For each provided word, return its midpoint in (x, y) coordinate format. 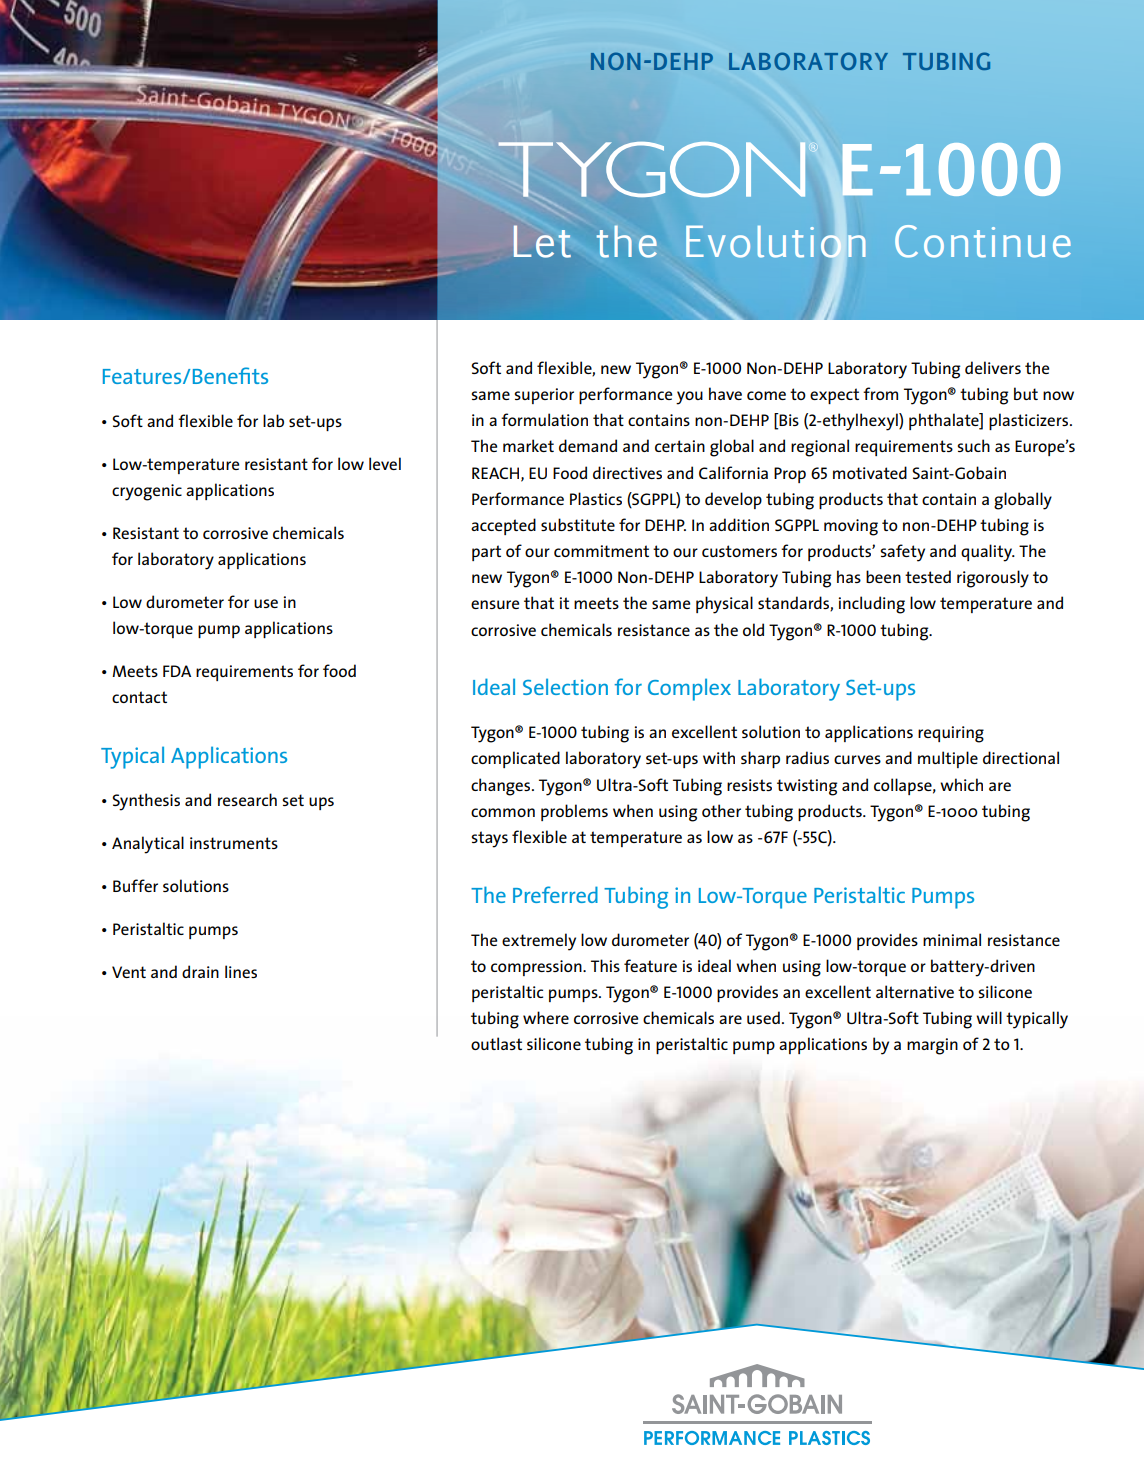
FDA (177, 671)
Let (542, 241)
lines (241, 971)
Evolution (776, 241)
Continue (983, 241)
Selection (565, 686)
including (871, 605)
